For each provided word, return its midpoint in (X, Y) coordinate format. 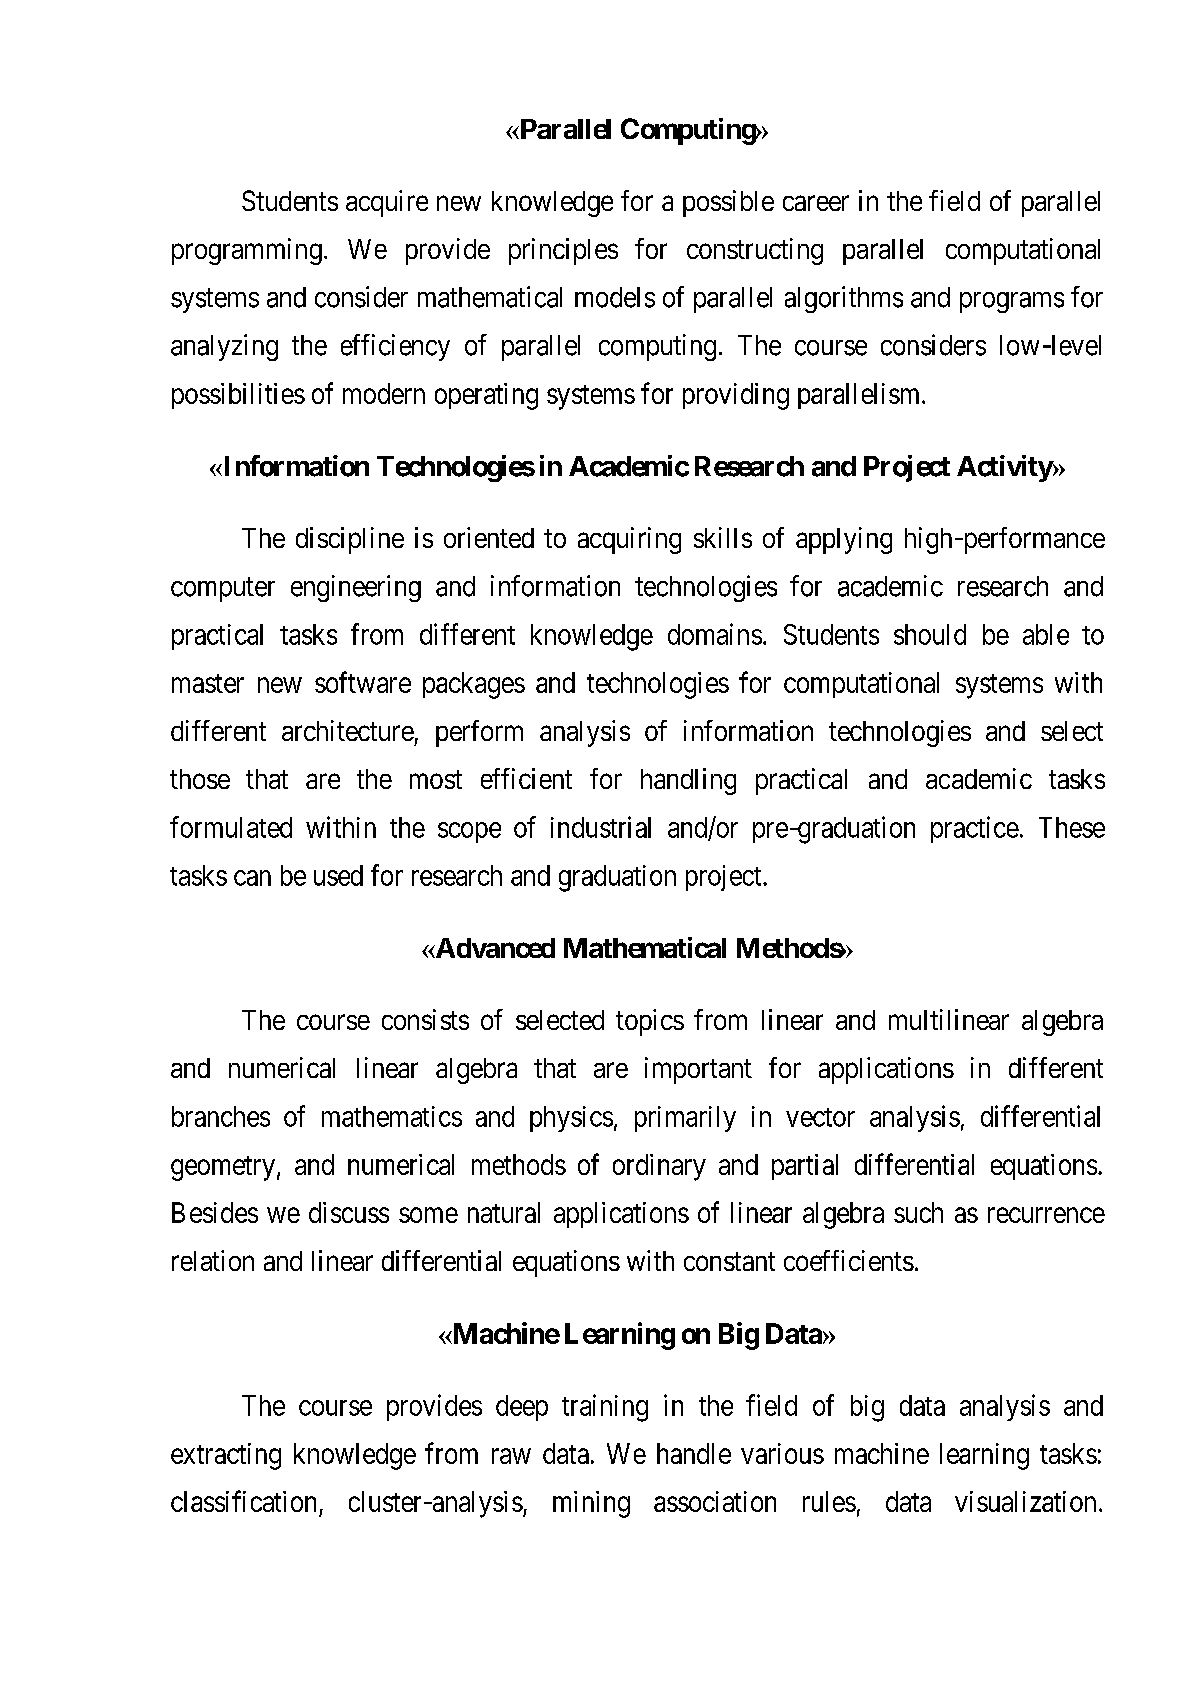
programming (247, 251)
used (338, 875)
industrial (601, 827)
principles (563, 251)
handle (694, 1453)
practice (975, 829)
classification (243, 1501)
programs (1012, 302)
